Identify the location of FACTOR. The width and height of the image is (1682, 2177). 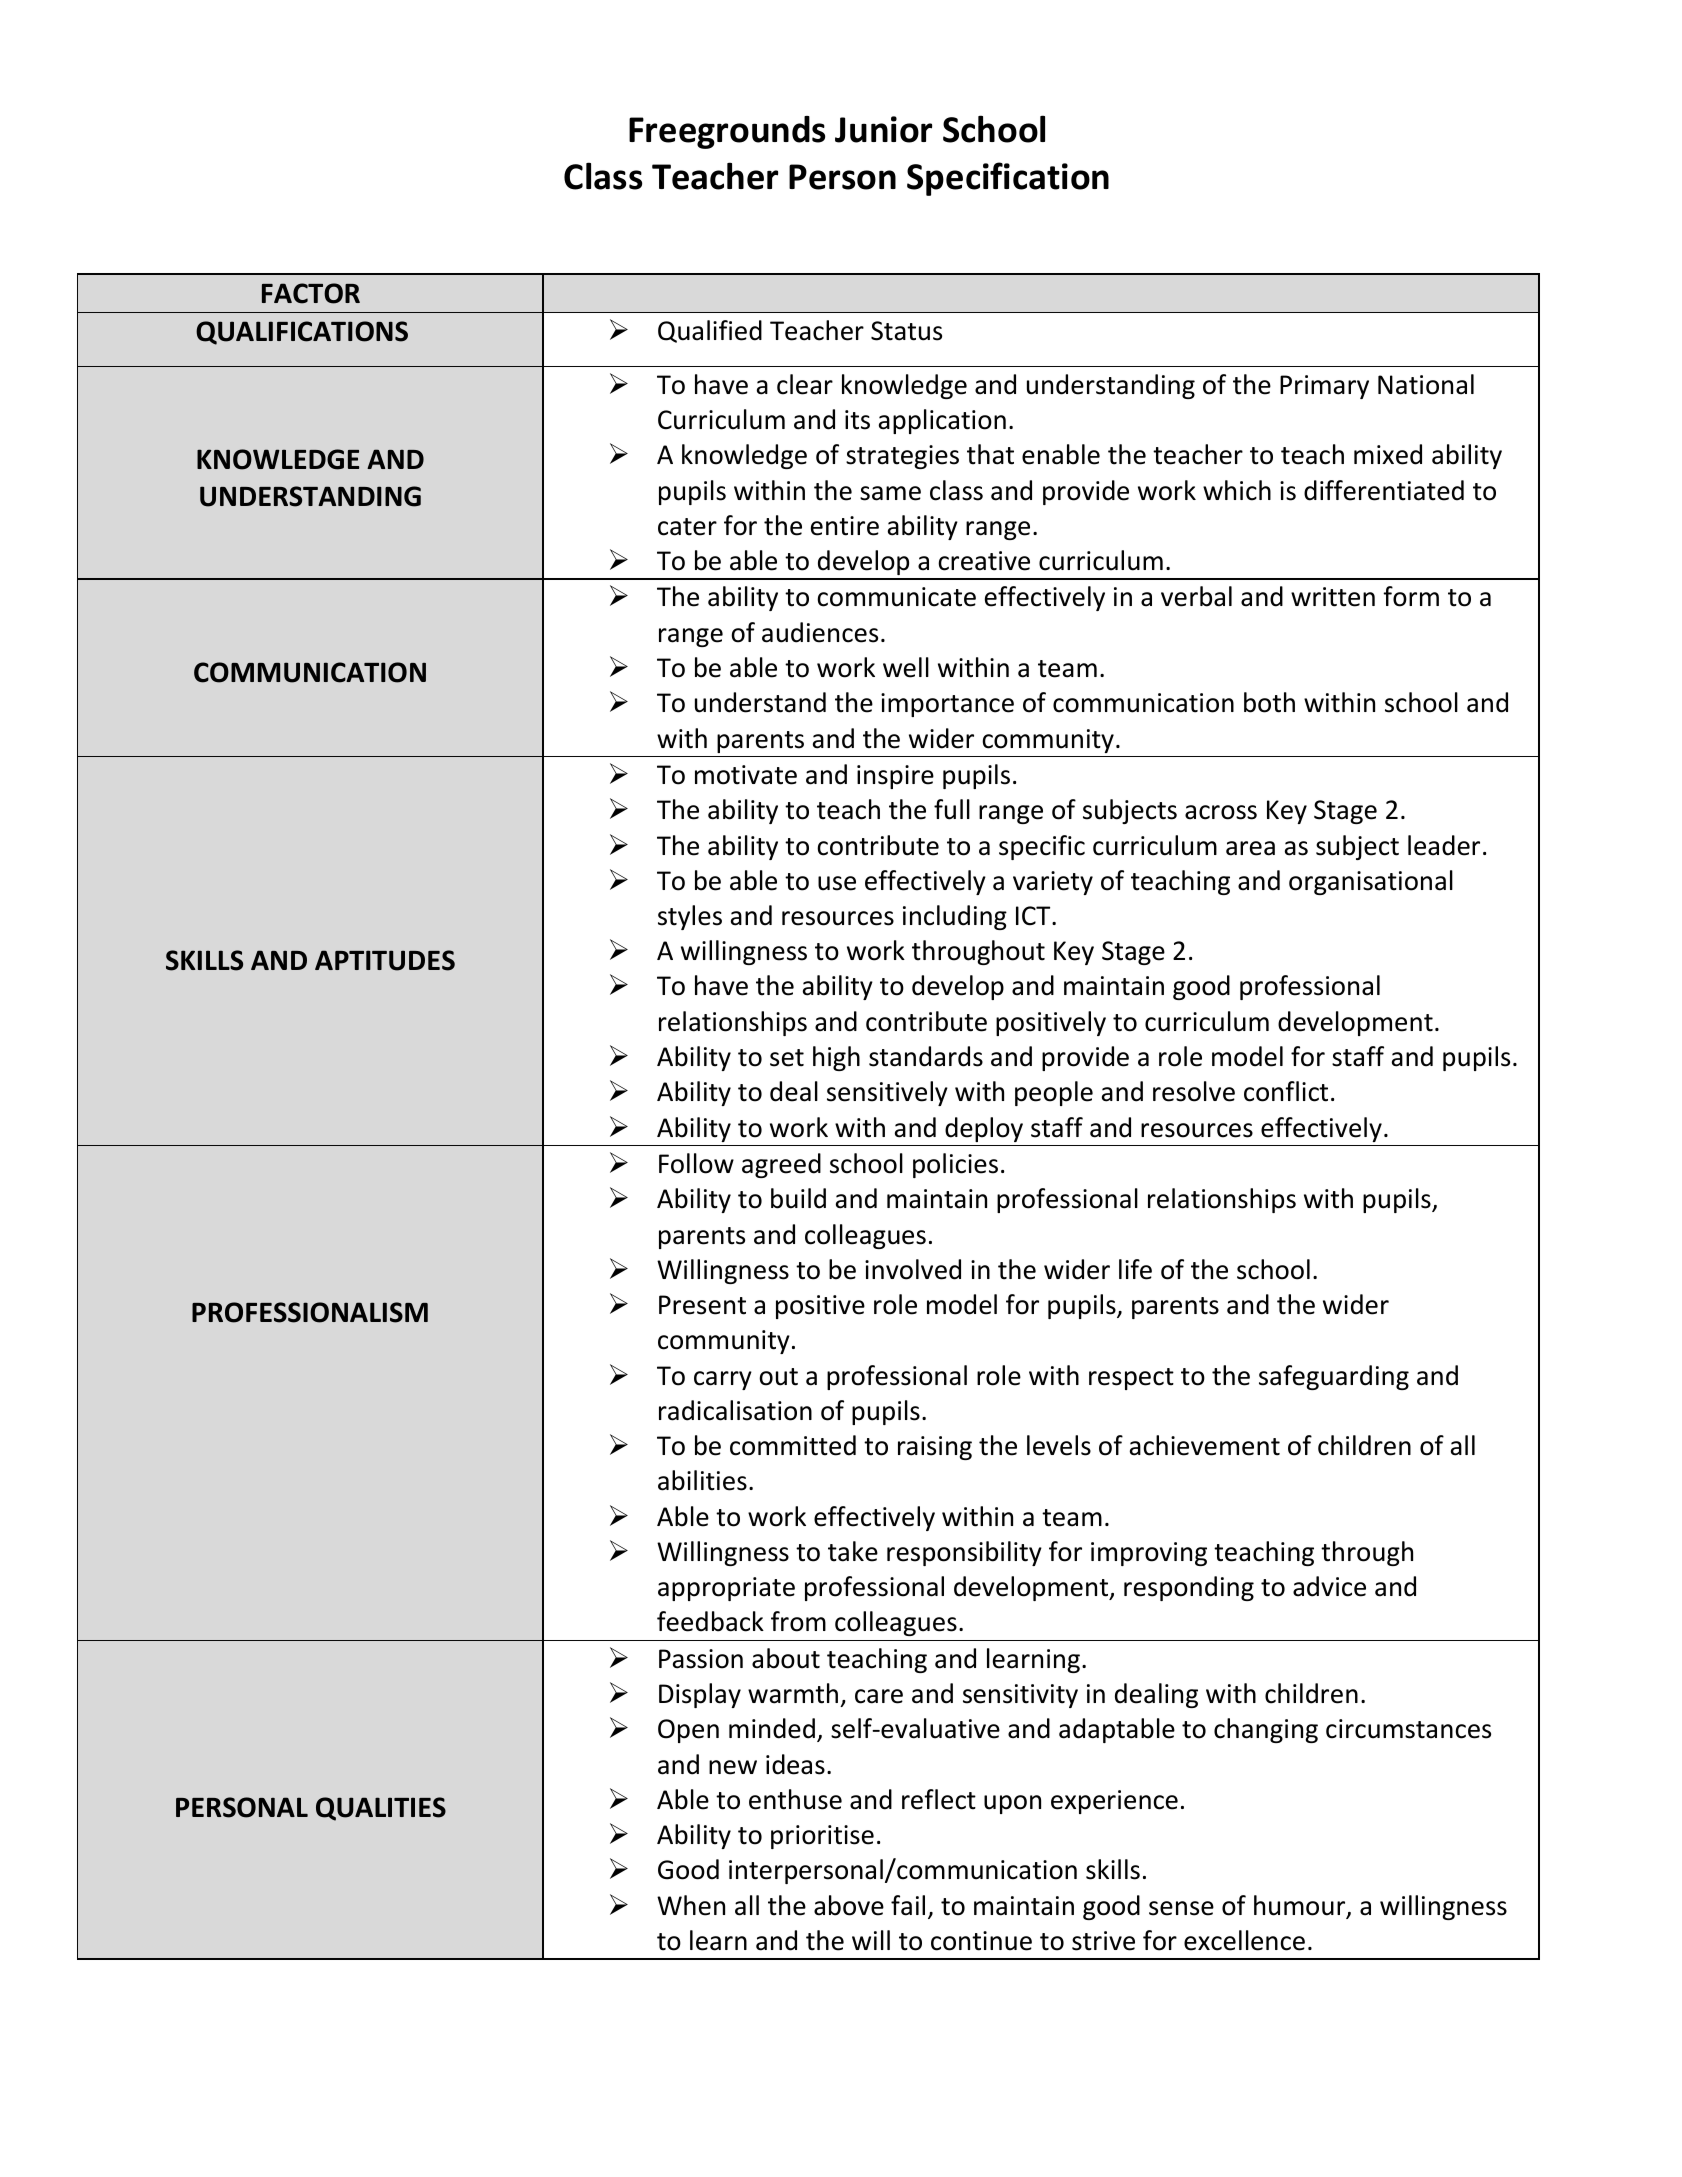
(311, 293).
